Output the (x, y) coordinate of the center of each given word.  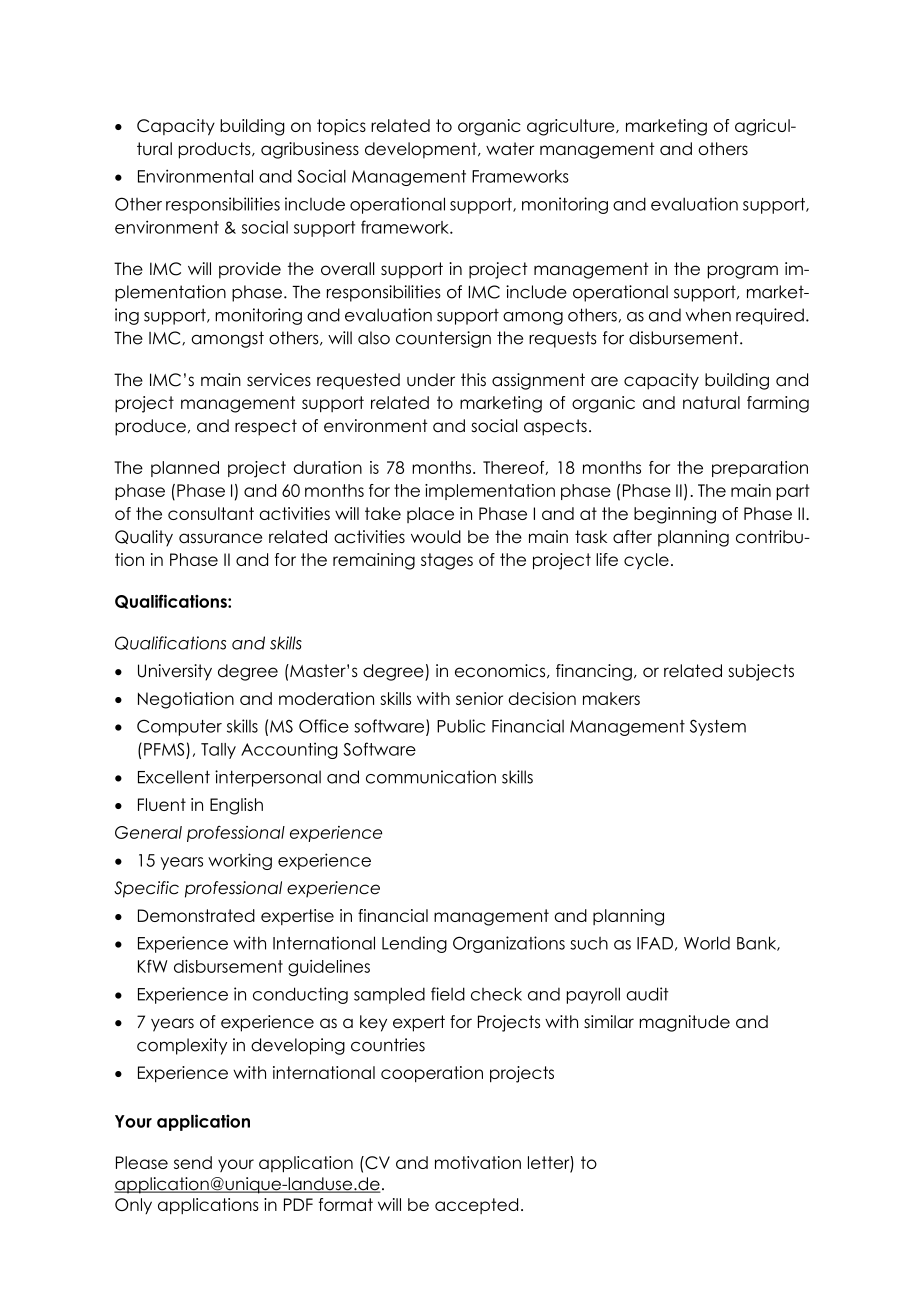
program (743, 272)
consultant (211, 513)
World (707, 943)
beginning (675, 515)
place (430, 515)
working (240, 861)
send (193, 1162)
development (422, 150)
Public (461, 726)
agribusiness (310, 150)
